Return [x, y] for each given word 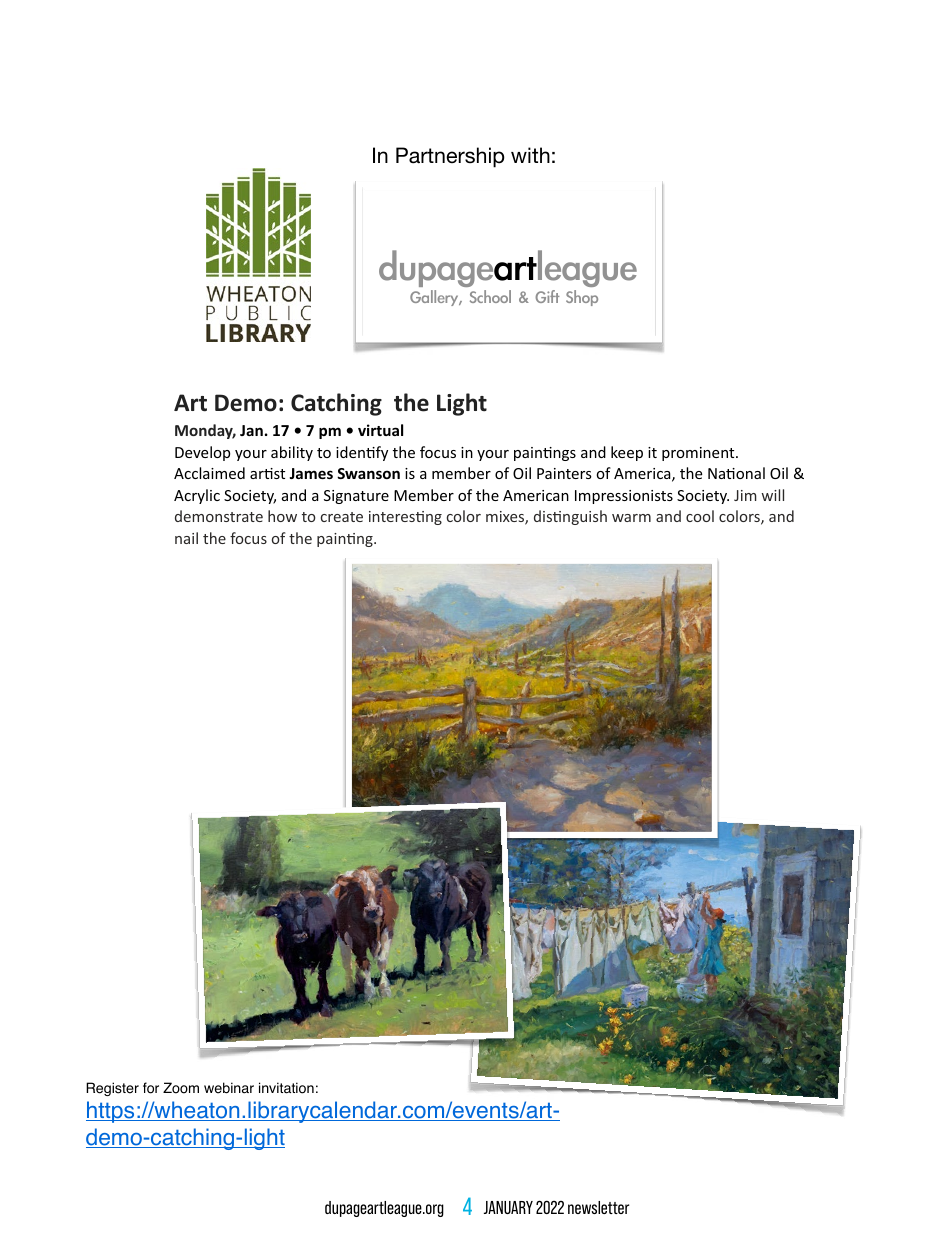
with [530, 155]
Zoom [181, 1088]
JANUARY [508, 1207]
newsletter [598, 1207]
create [342, 517]
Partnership [450, 157]
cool [700, 516]
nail [186, 538]
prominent [699, 454]
